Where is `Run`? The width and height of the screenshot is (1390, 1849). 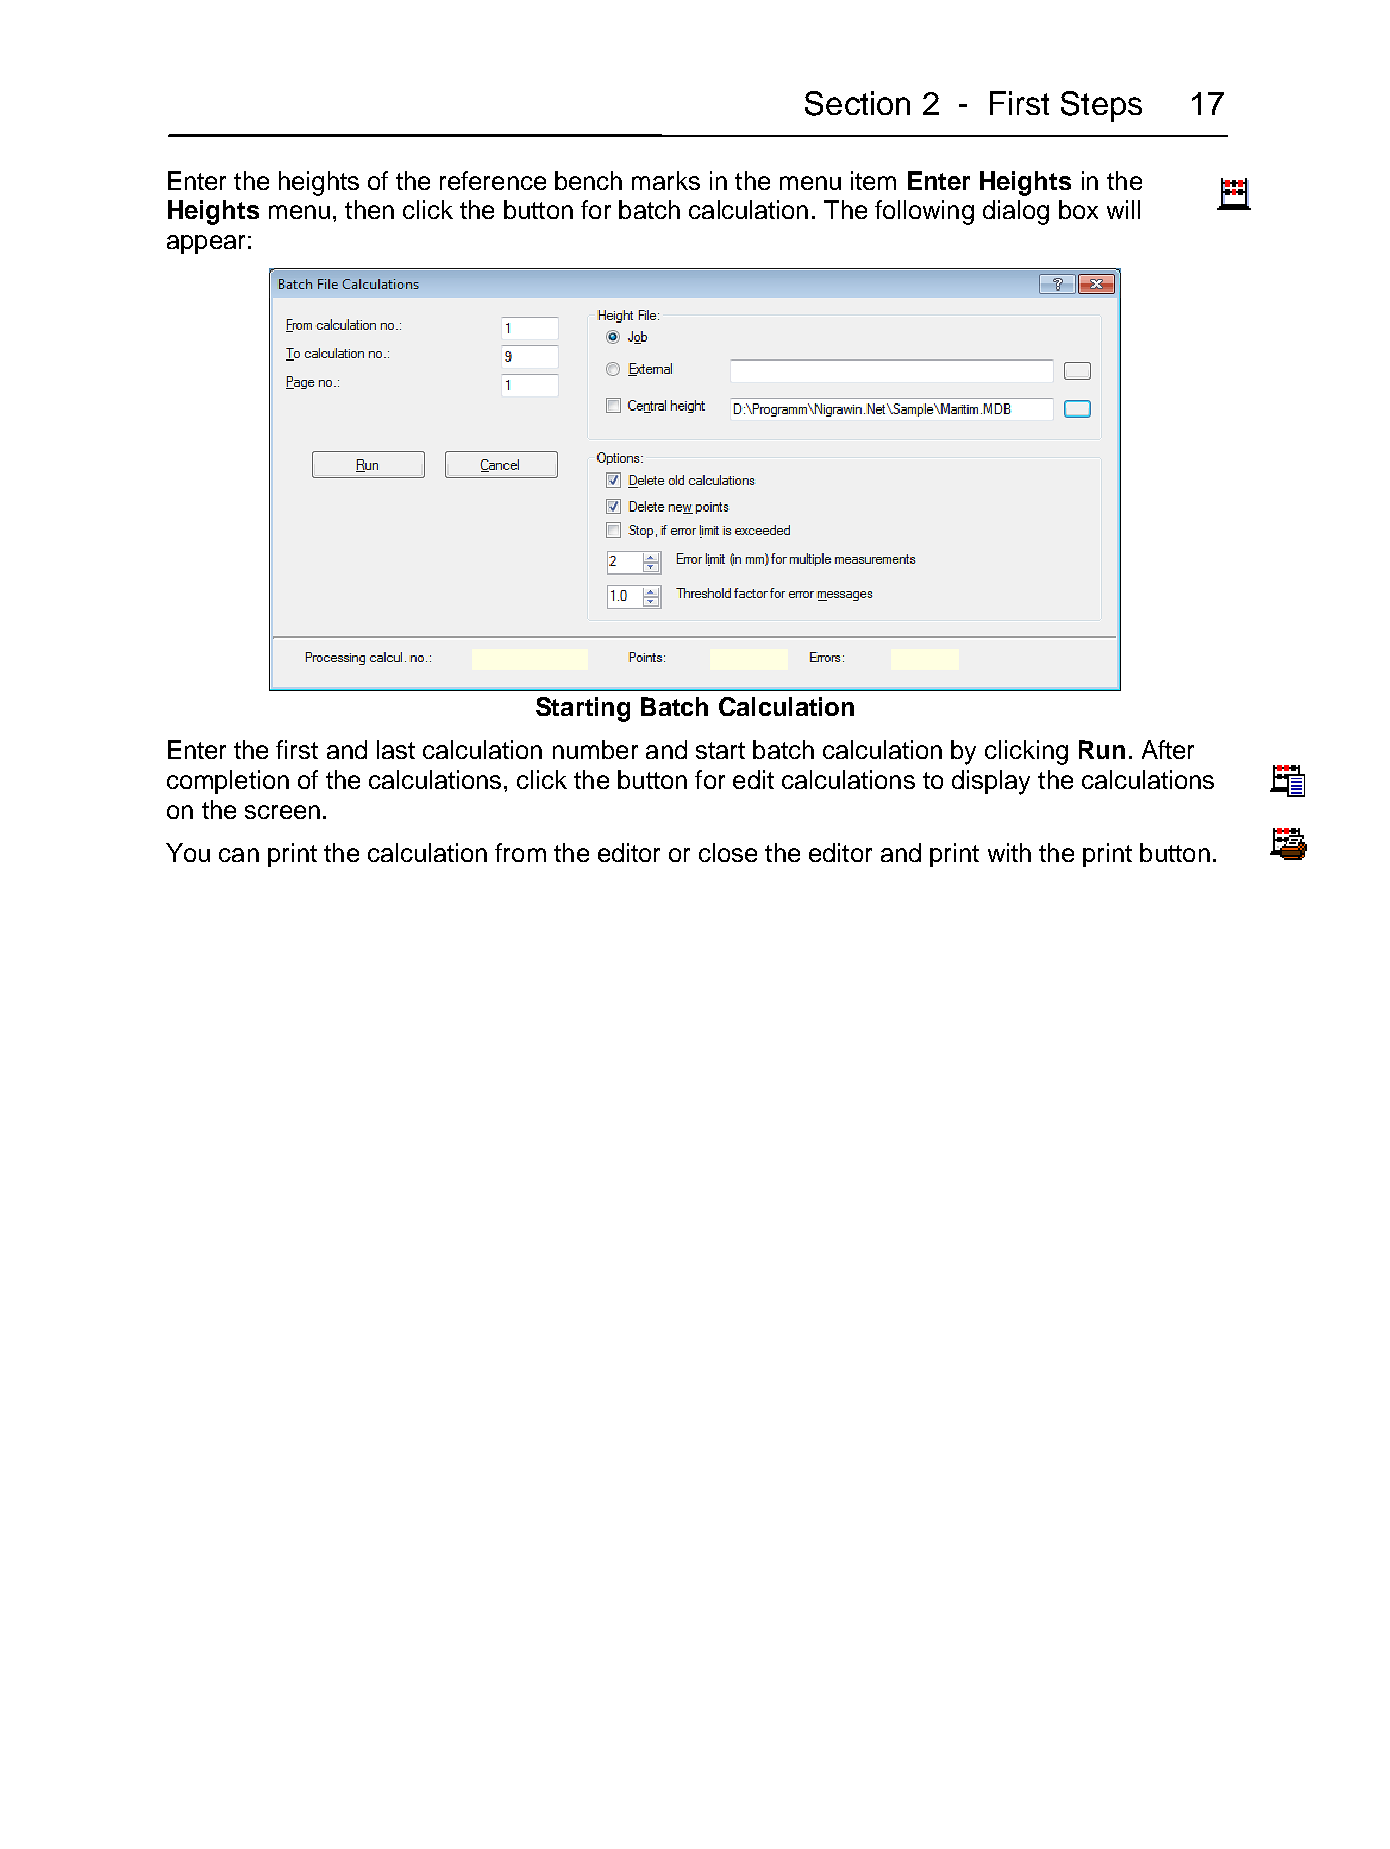
Run is located at coordinates (1102, 749).
